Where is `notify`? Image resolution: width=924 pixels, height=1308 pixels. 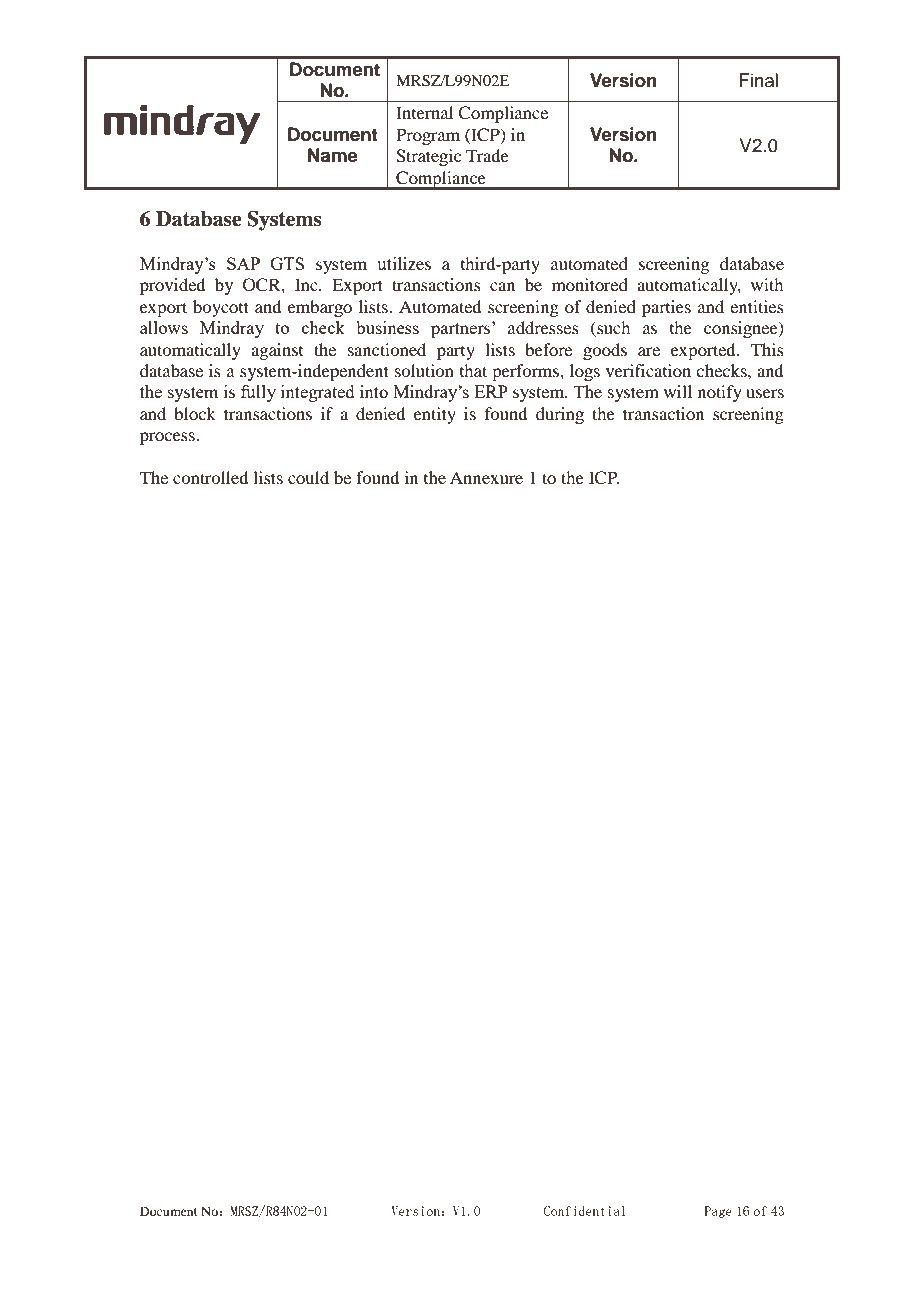
notify is located at coordinates (720, 393).
